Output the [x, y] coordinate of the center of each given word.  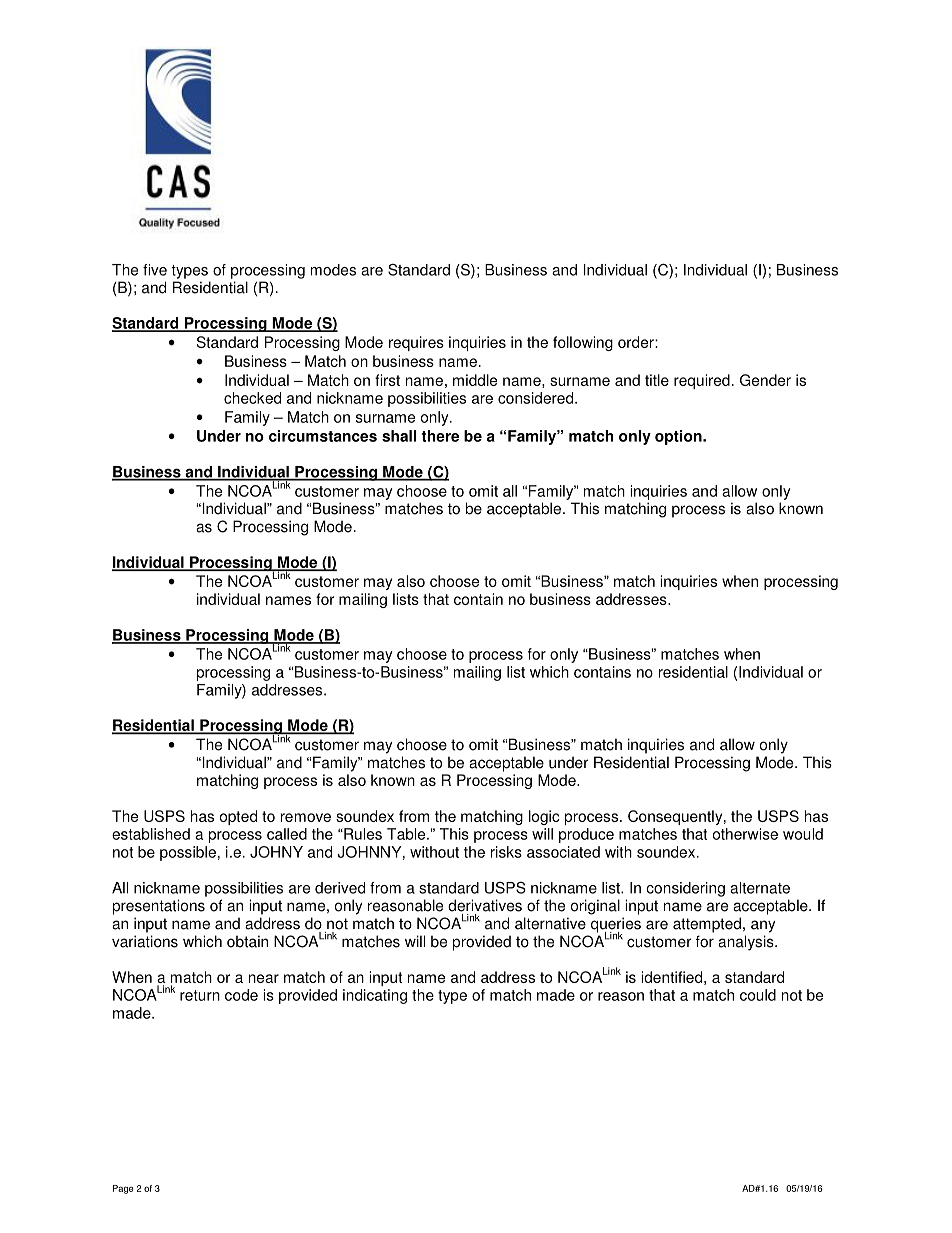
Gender [765, 380]
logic [544, 817]
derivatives [485, 905]
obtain [247, 941]
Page [123, 1189]
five [155, 270]
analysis [747, 943]
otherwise [745, 834]
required [702, 381]
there [440, 436]
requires [416, 343]
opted [238, 817]
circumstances [323, 436]
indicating [375, 996]
